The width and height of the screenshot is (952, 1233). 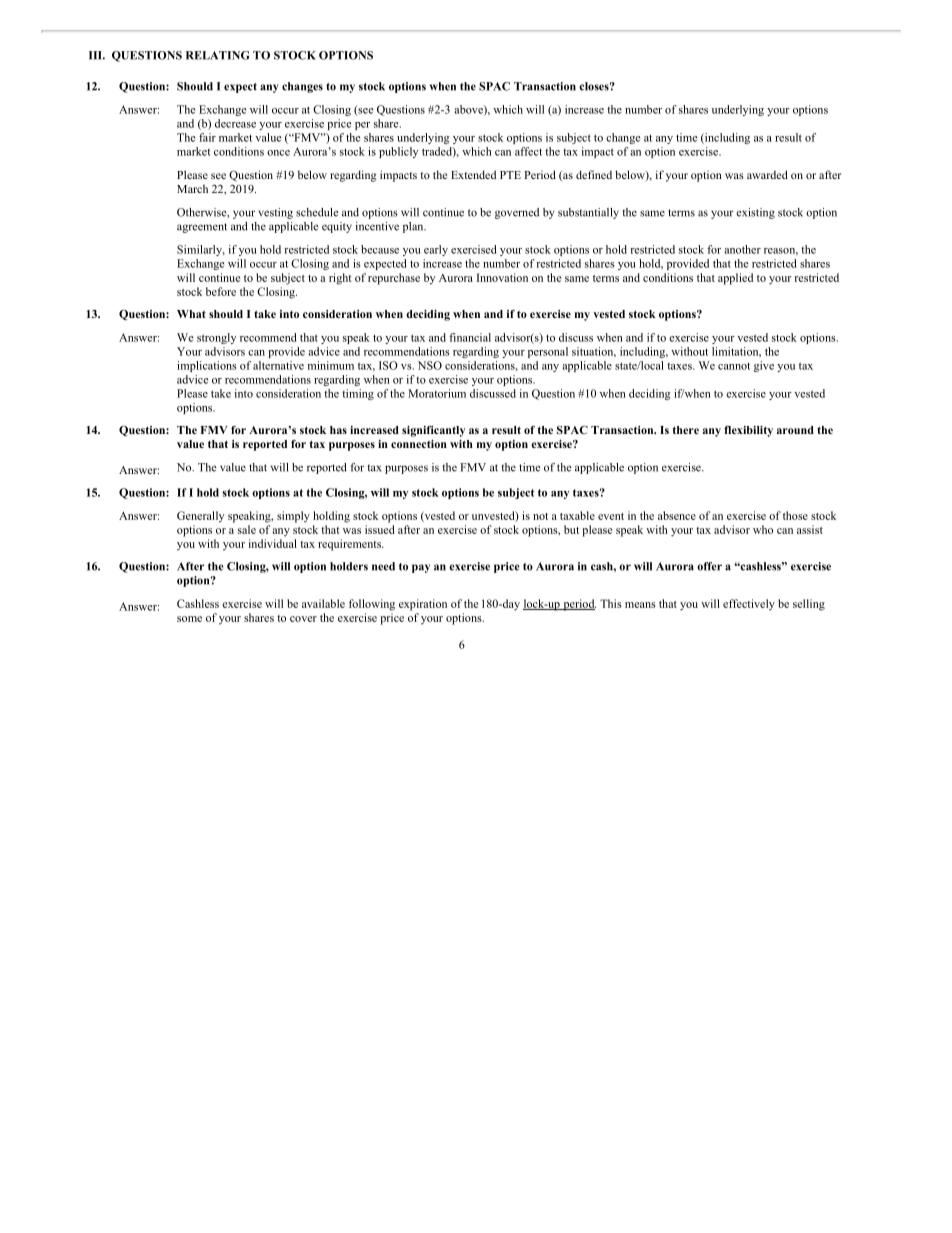 I want to click on RELATING, so click(x=217, y=55).
